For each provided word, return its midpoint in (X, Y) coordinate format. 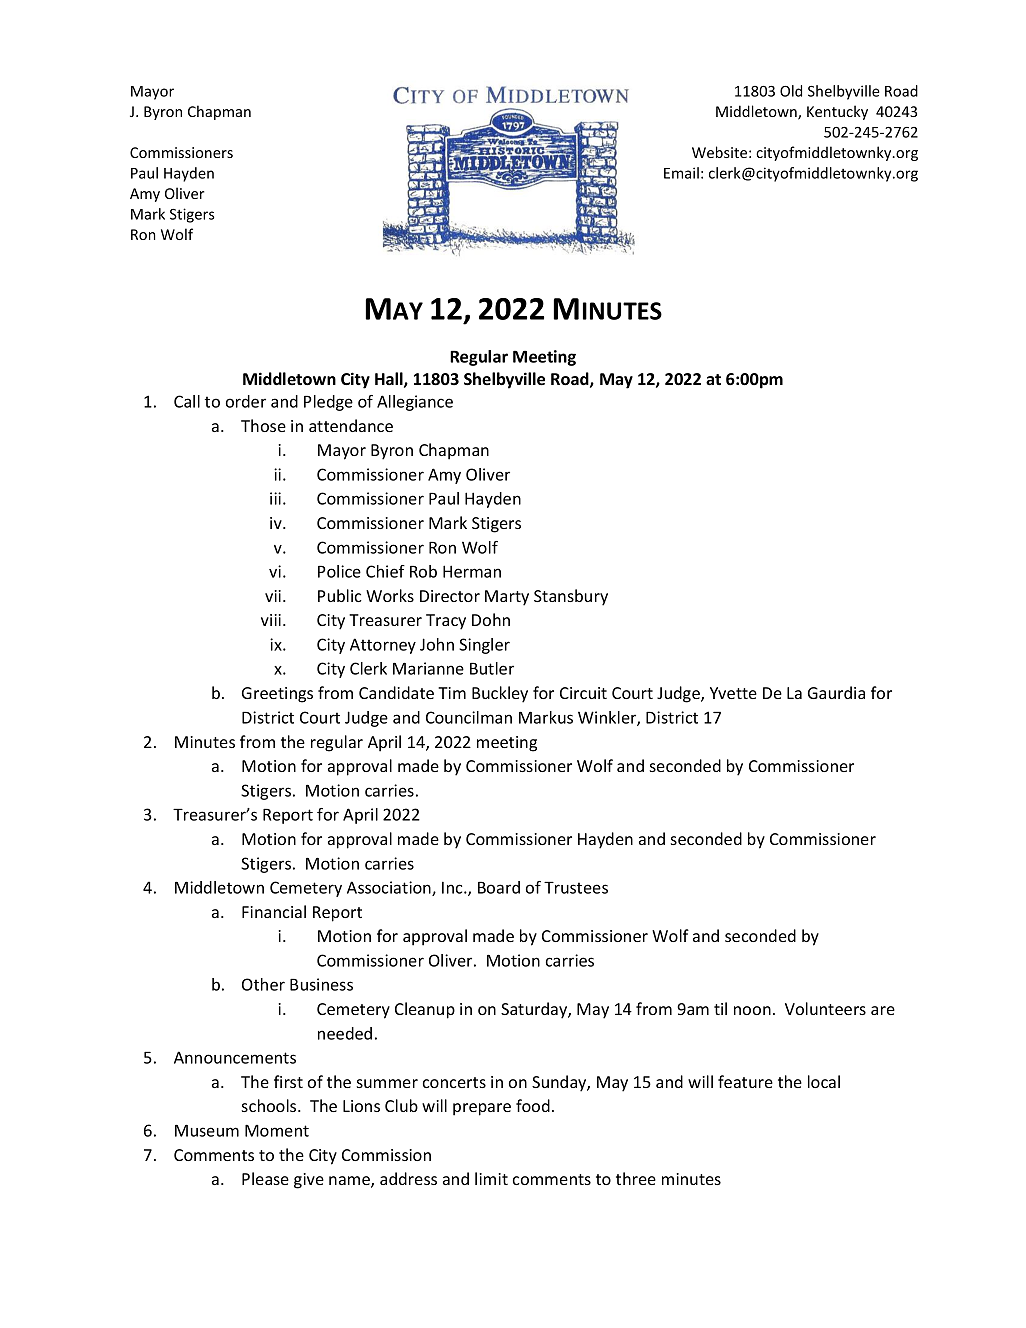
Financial (274, 911)
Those (263, 425)
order (246, 401)
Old (791, 91)
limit (491, 1178)
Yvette (733, 693)
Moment (277, 1130)
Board (499, 887)
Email (681, 173)
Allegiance (415, 403)
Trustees (576, 887)
